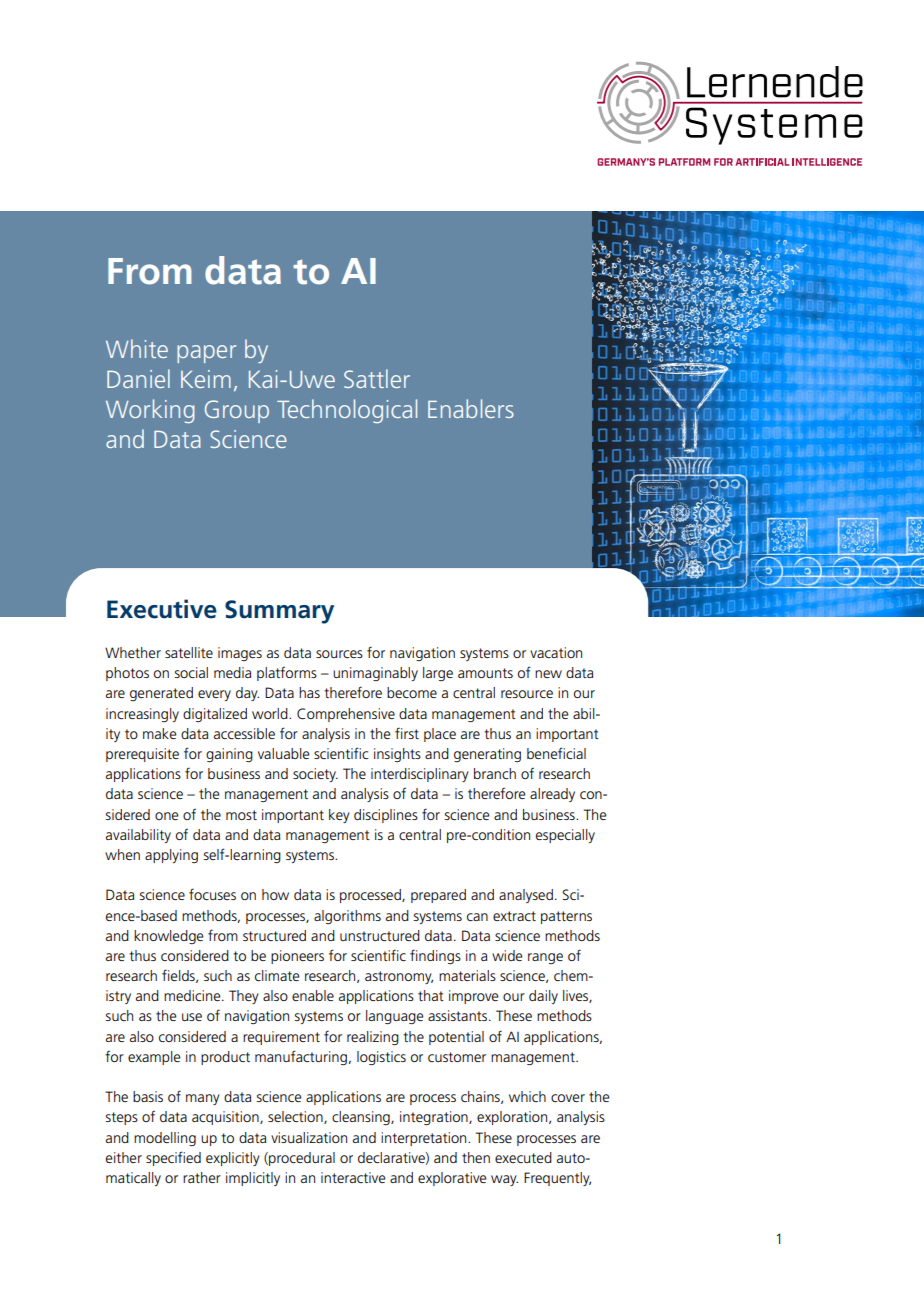 This page has width=924, height=1308. I want to click on Daniel, so click(138, 378).
